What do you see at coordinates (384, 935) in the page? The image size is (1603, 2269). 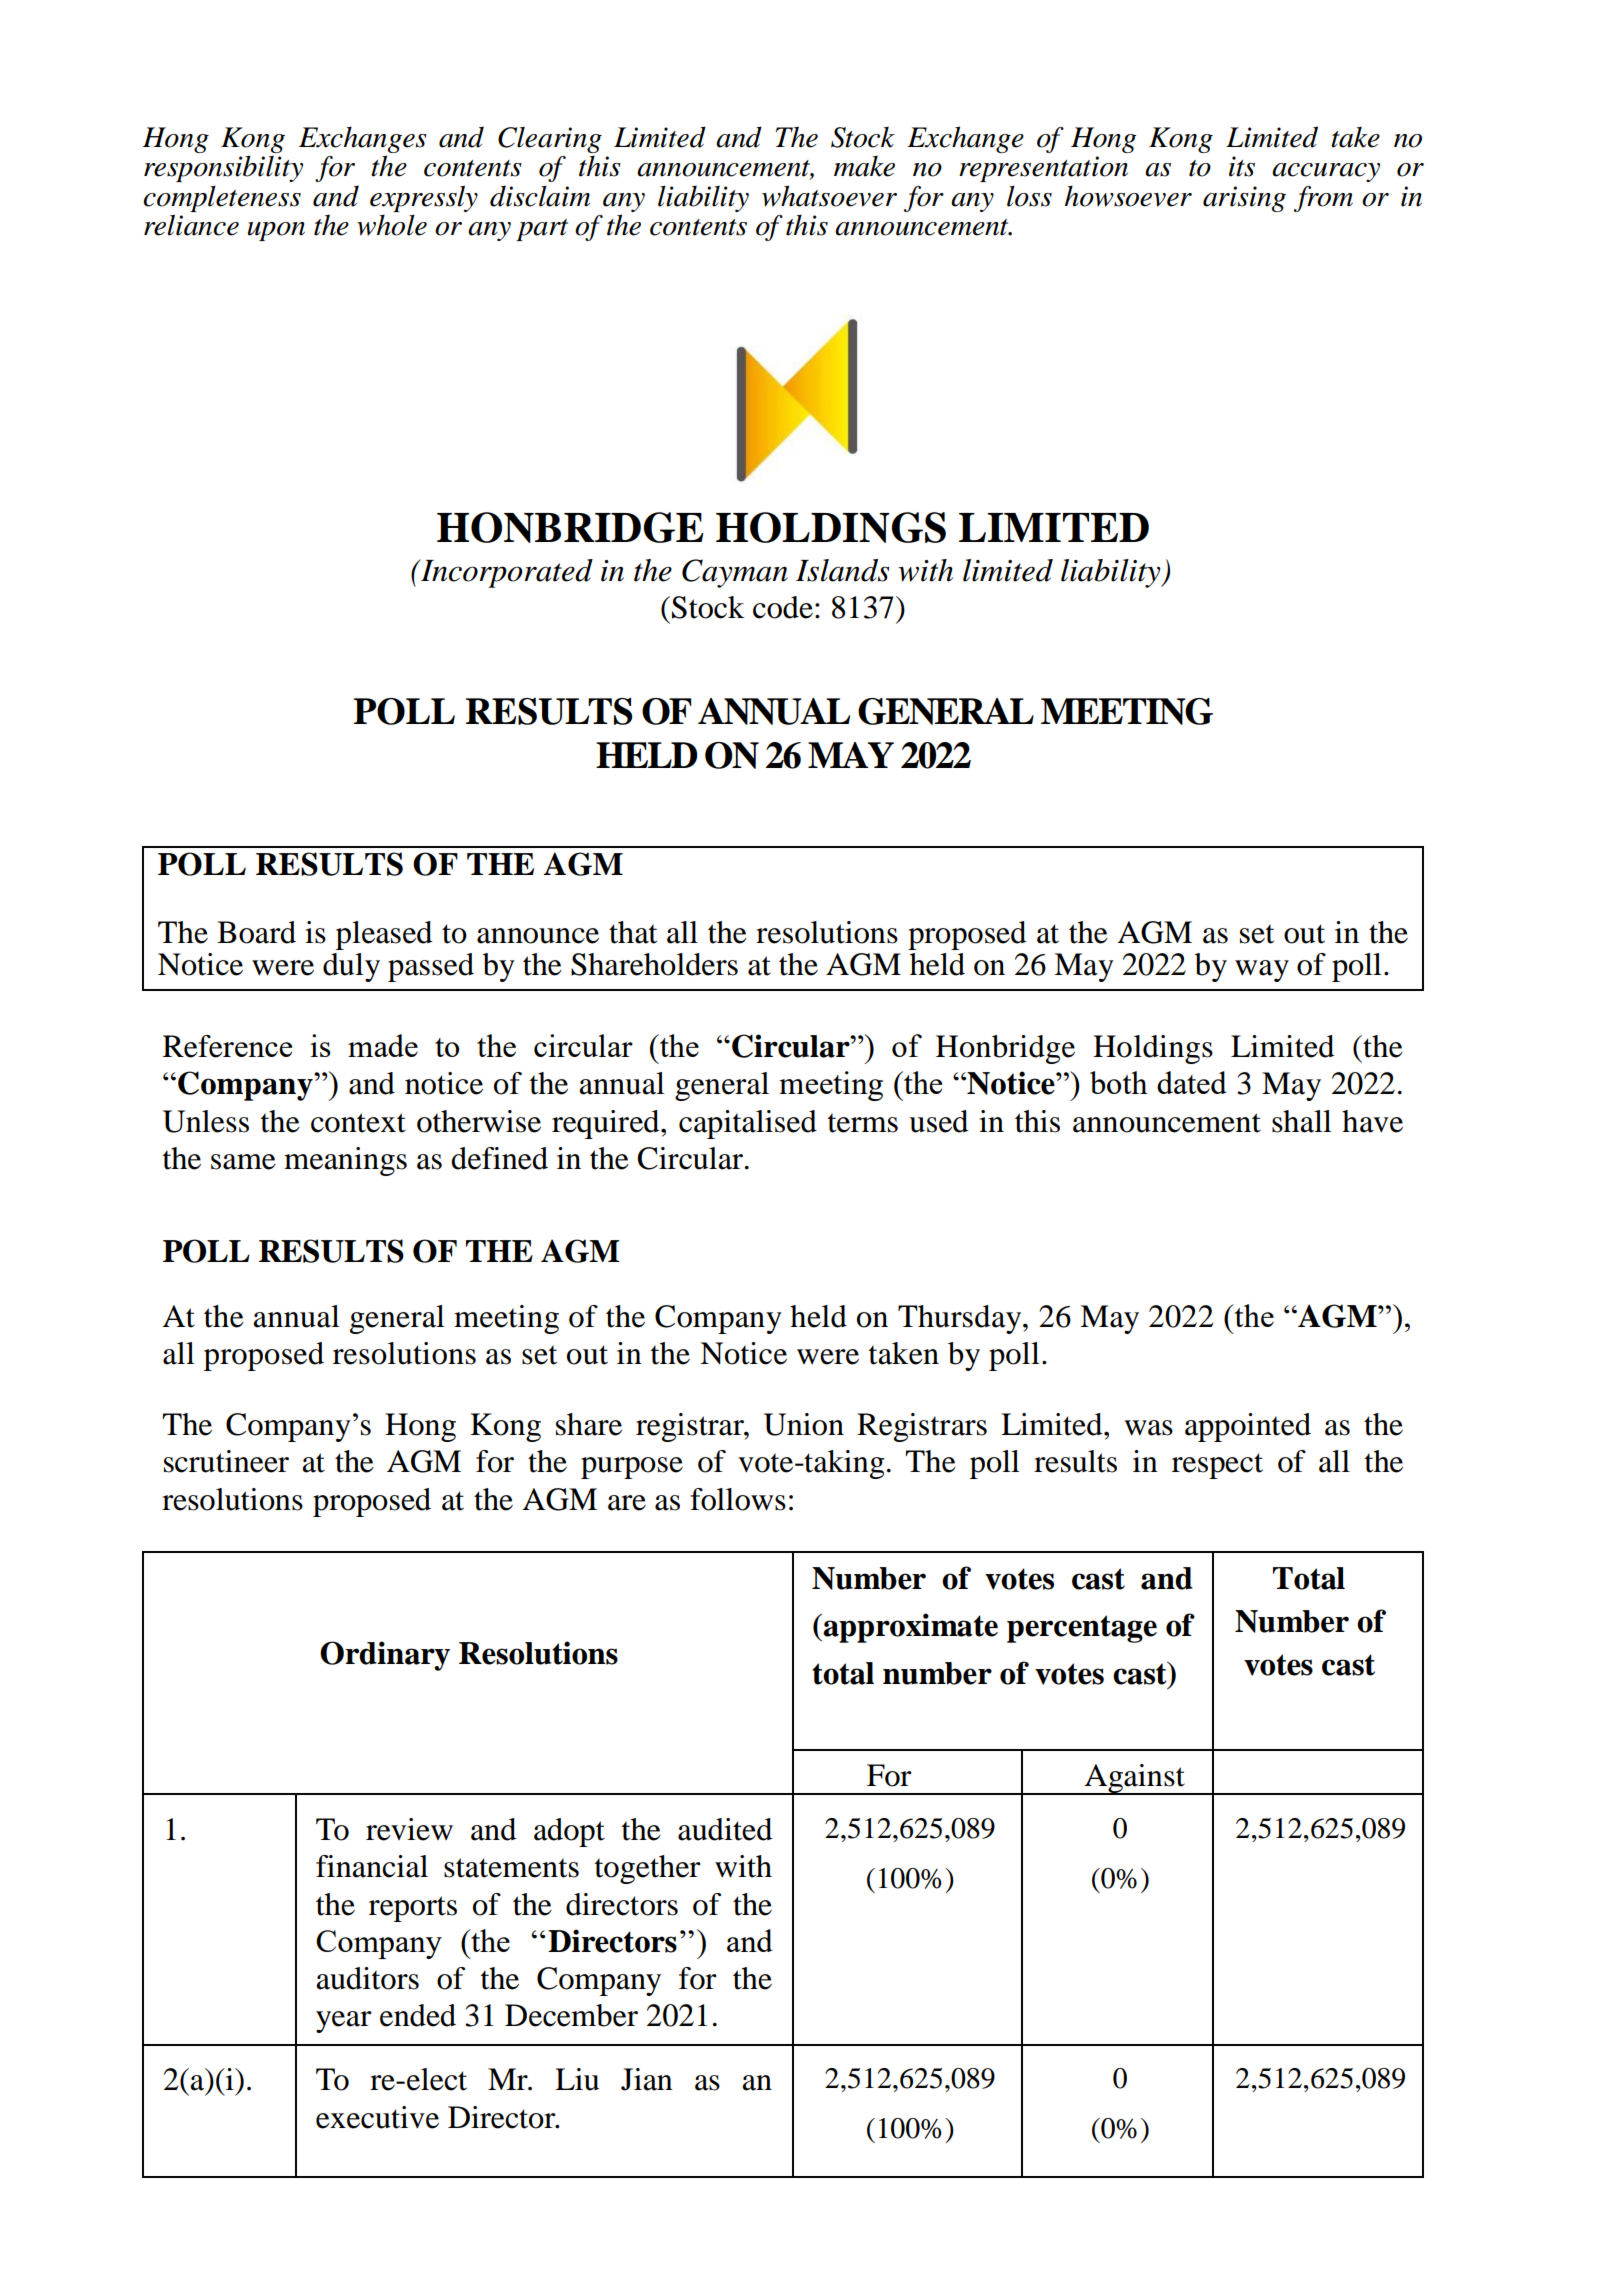 I see `pleased` at bounding box center [384, 935].
